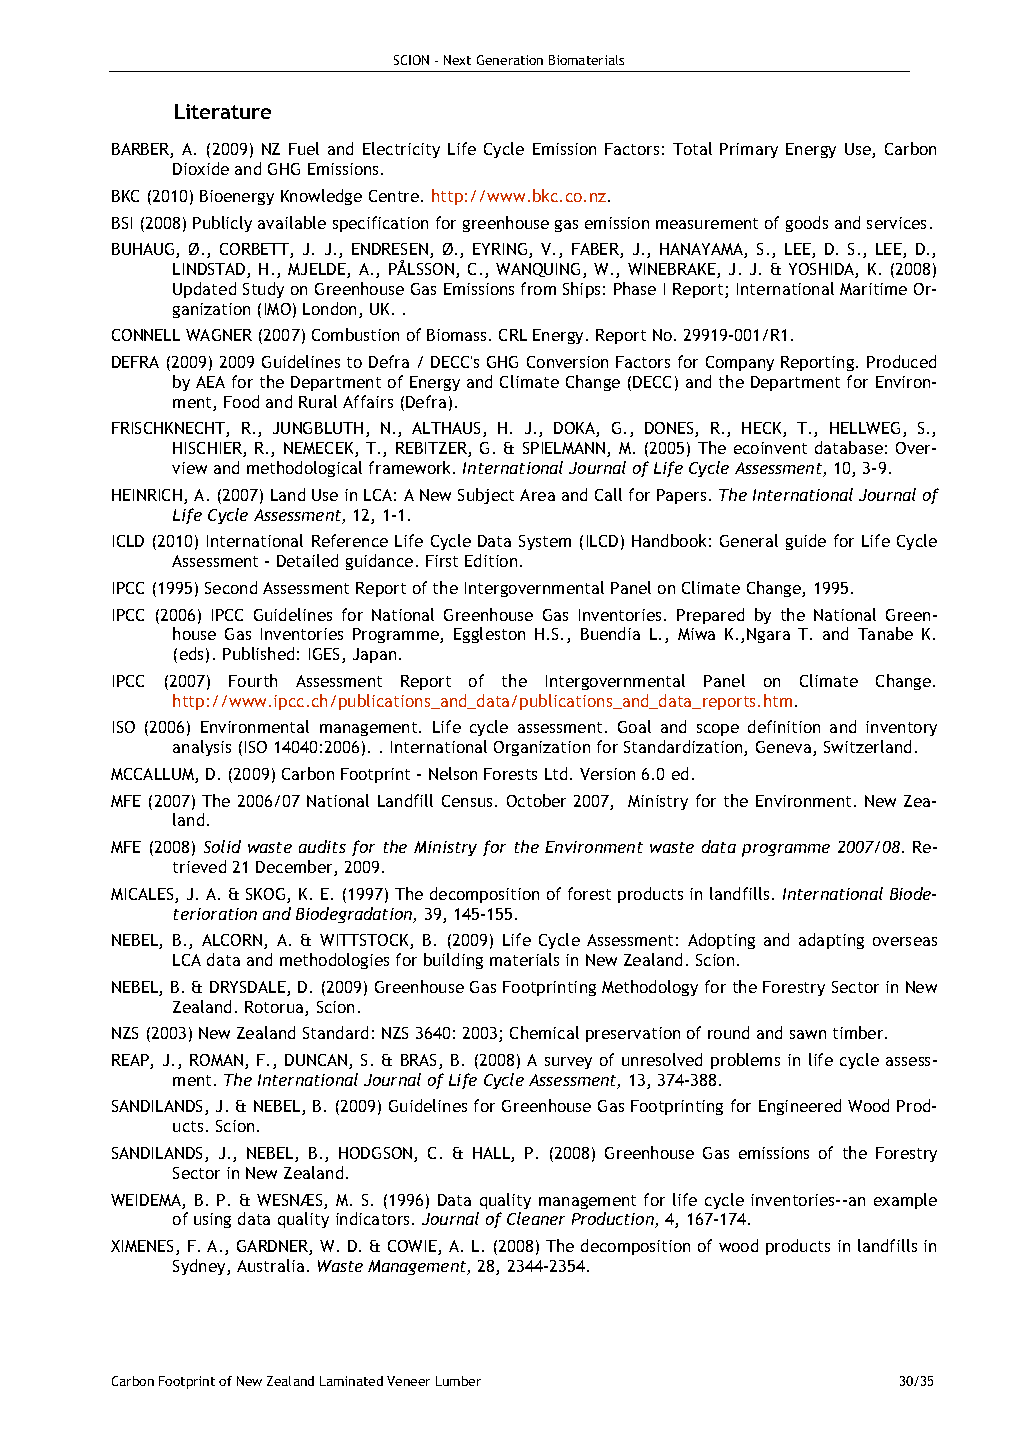  Describe the element at coordinates (453, 961) in the screenshot. I see `building` at that location.
